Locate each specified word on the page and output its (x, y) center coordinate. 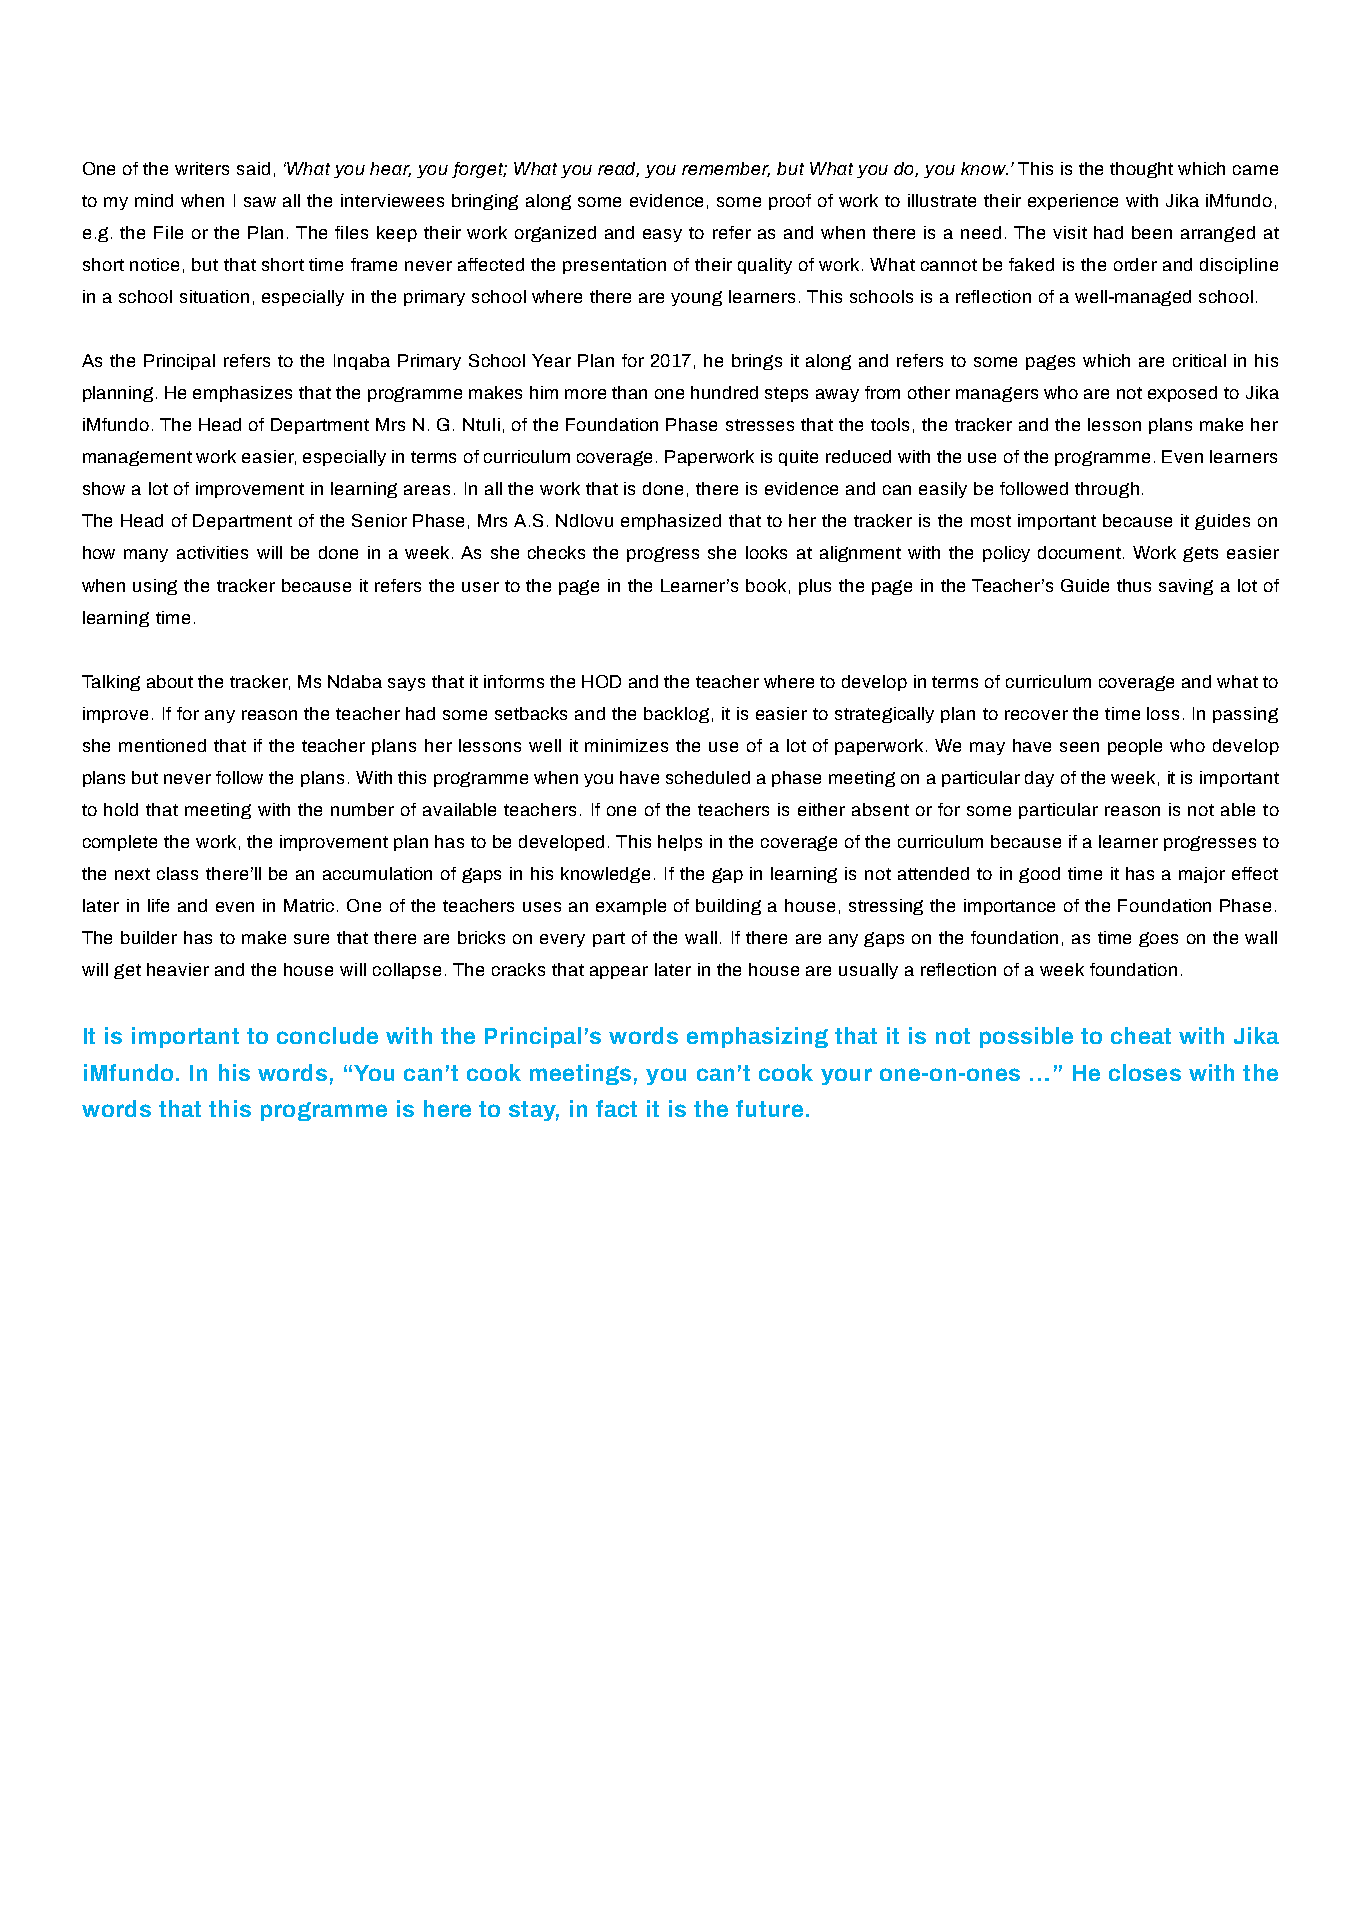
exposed (1182, 394)
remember (726, 169)
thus (1134, 585)
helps (680, 843)
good (1039, 875)
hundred (724, 392)
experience (1073, 202)
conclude (327, 1035)
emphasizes (242, 394)
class (177, 873)
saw (260, 202)
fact (616, 1108)
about (170, 681)
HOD (601, 681)
